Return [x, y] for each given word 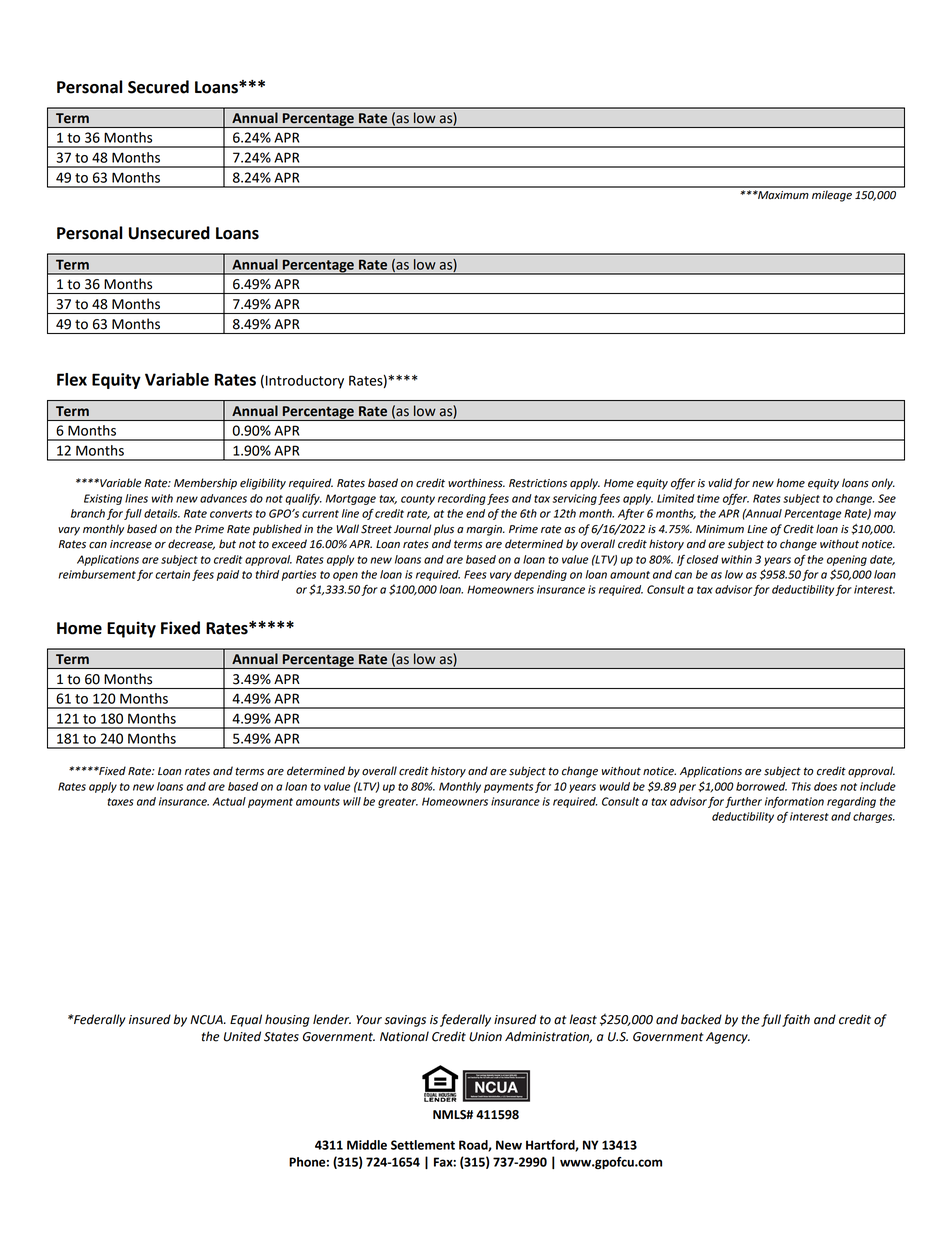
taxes [121, 802]
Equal [246, 1020]
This [801, 786]
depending [540, 575]
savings [405, 1021]
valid [720, 483]
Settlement [423, 1145]
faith [796, 1020]
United [242, 1036]
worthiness [476, 483]
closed [703, 559]
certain [172, 574]
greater [398, 803]
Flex [72, 379]
